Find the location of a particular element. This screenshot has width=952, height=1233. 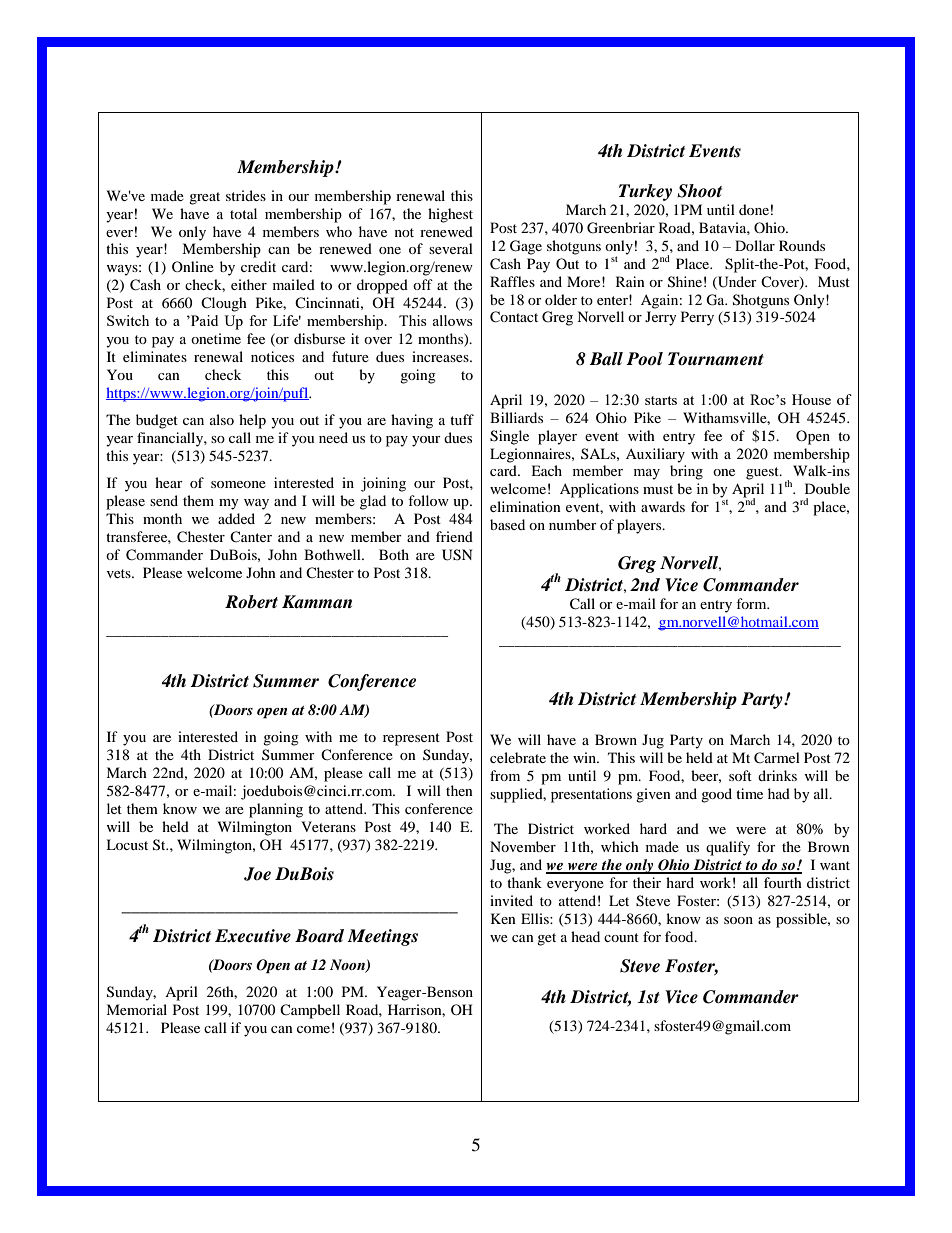

form is located at coordinates (752, 603).
